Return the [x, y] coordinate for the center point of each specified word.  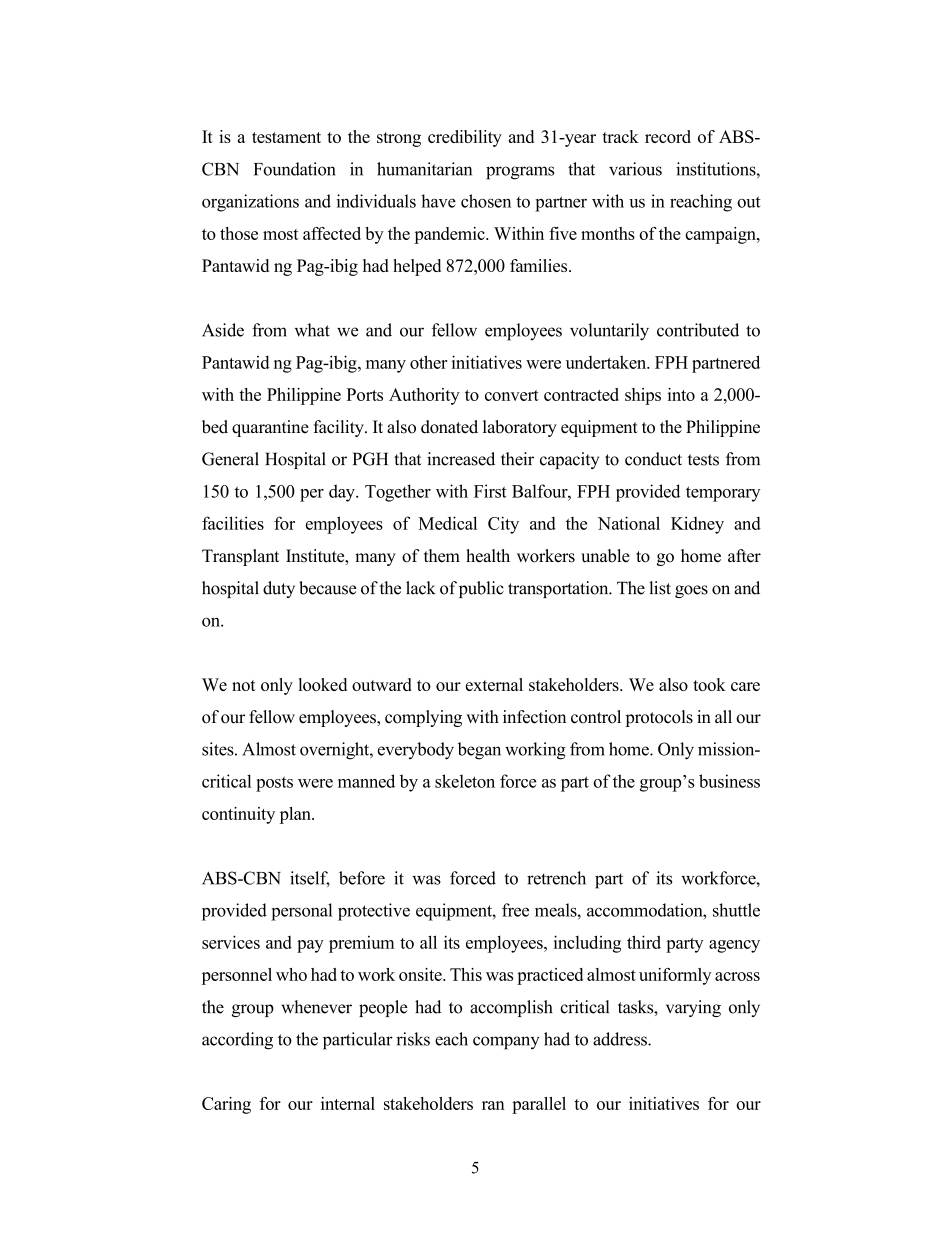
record [668, 136]
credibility [465, 138]
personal [301, 912]
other [428, 362]
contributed [698, 330]
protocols [659, 718]
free [515, 910]
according [237, 1041]
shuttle [736, 910]
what [312, 330]
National [629, 523]
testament [286, 137]
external [494, 684]
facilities [233, 523]
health [488, 556]
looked [323, 684]
